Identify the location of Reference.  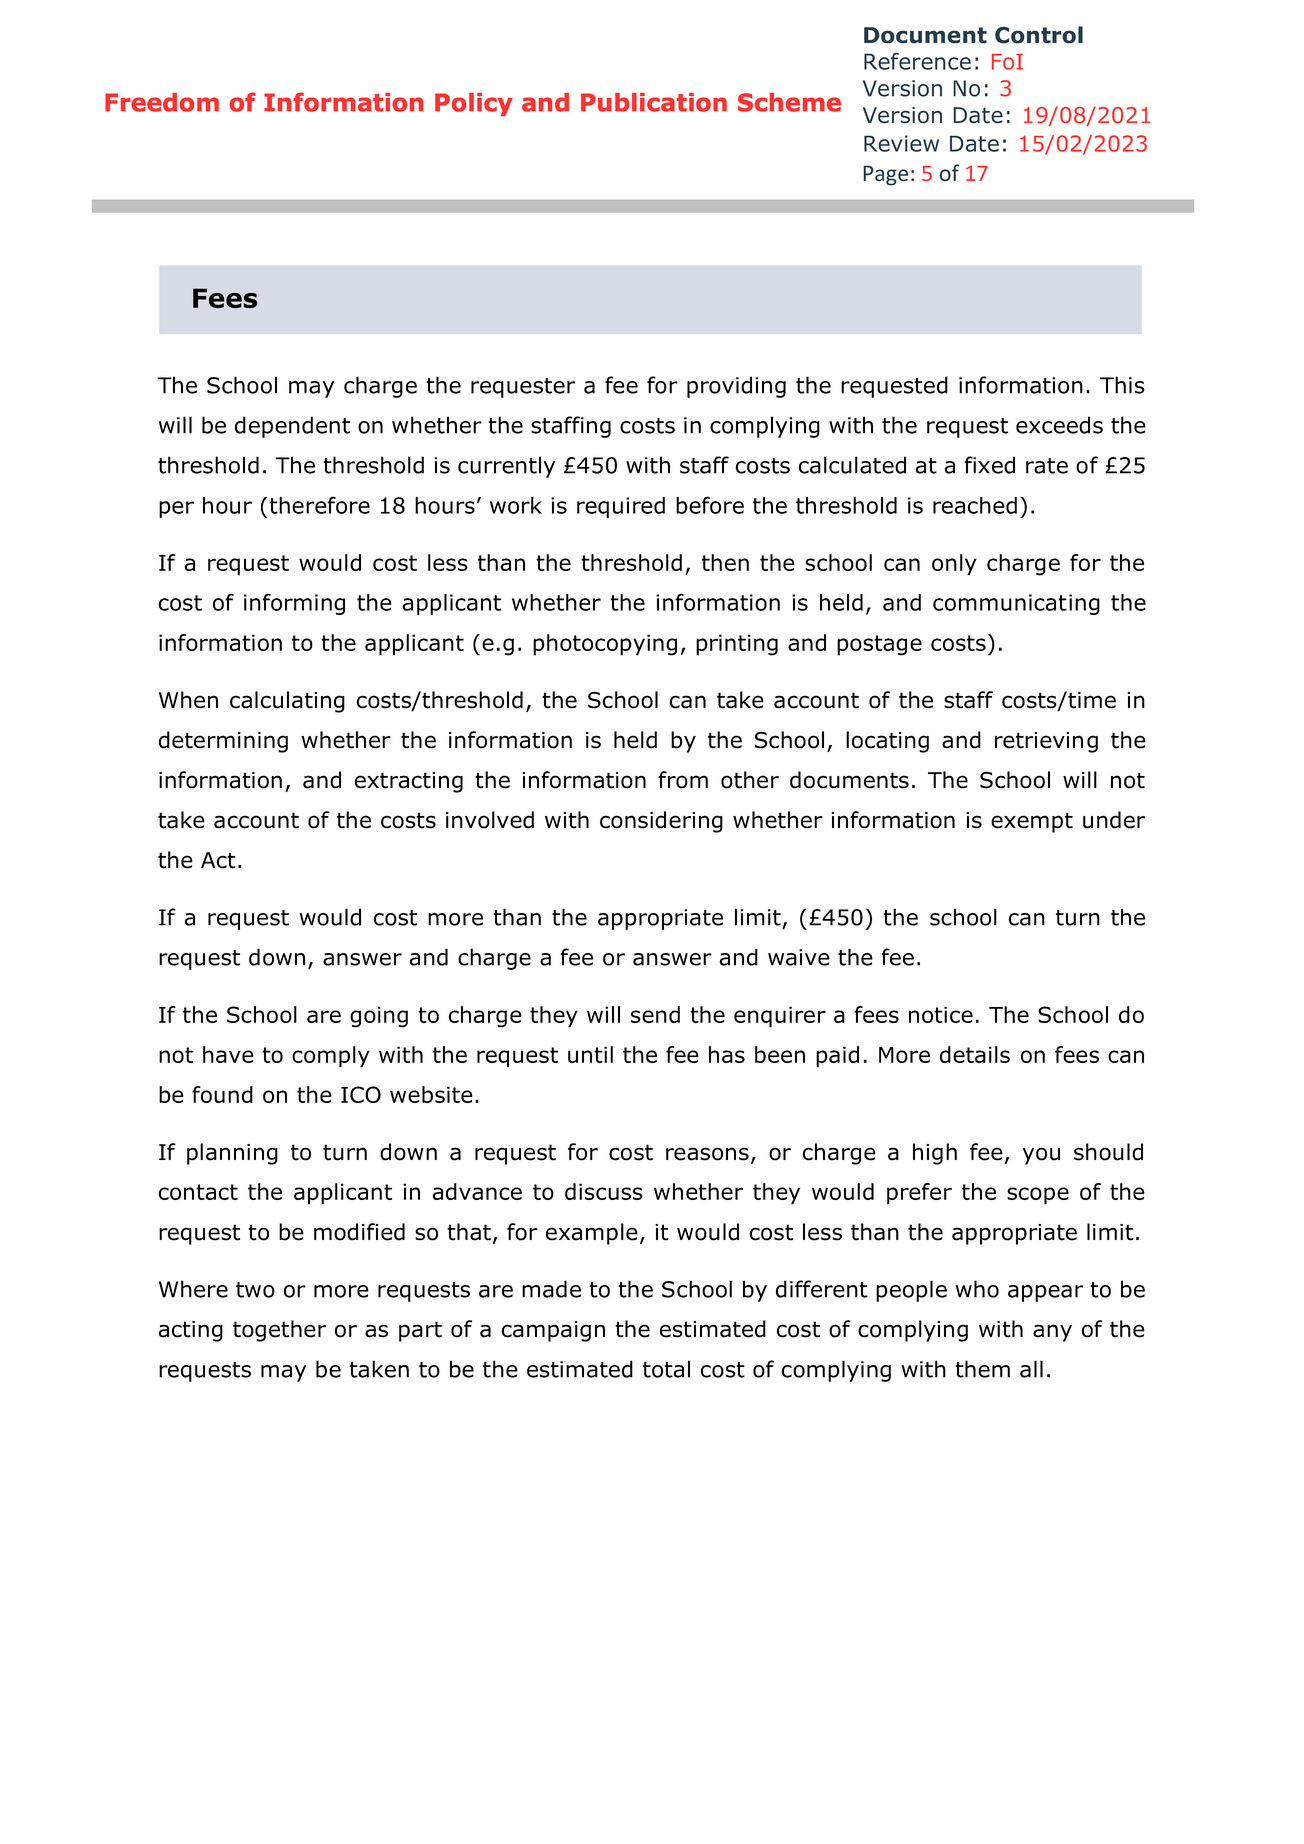
(917, 61).
